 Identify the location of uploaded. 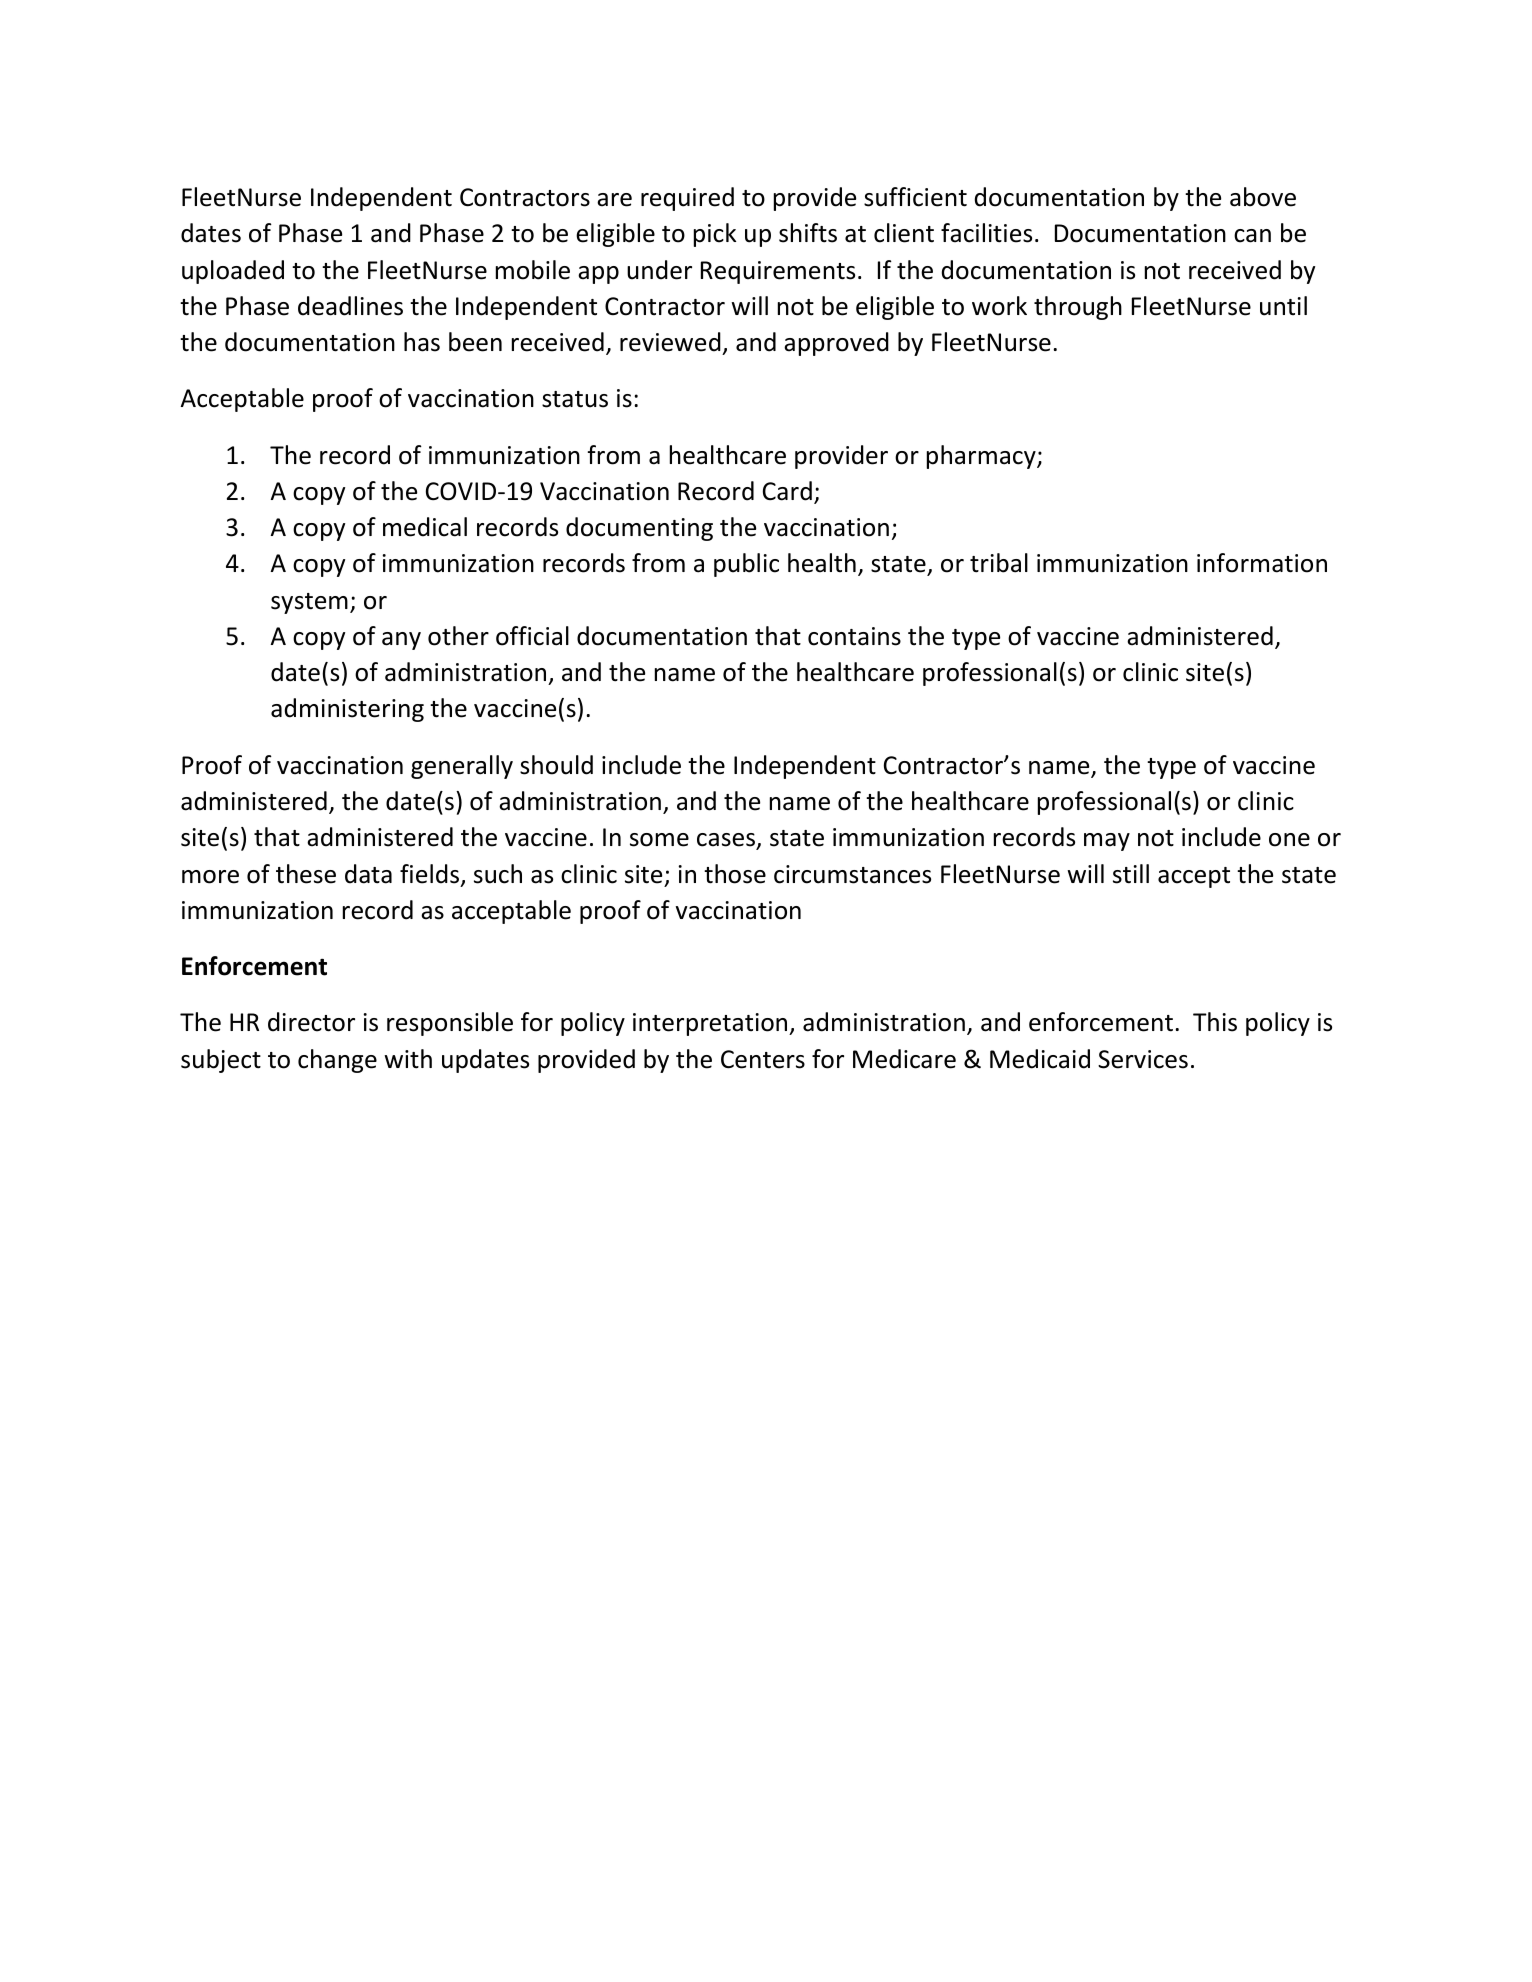
(233, 272).
